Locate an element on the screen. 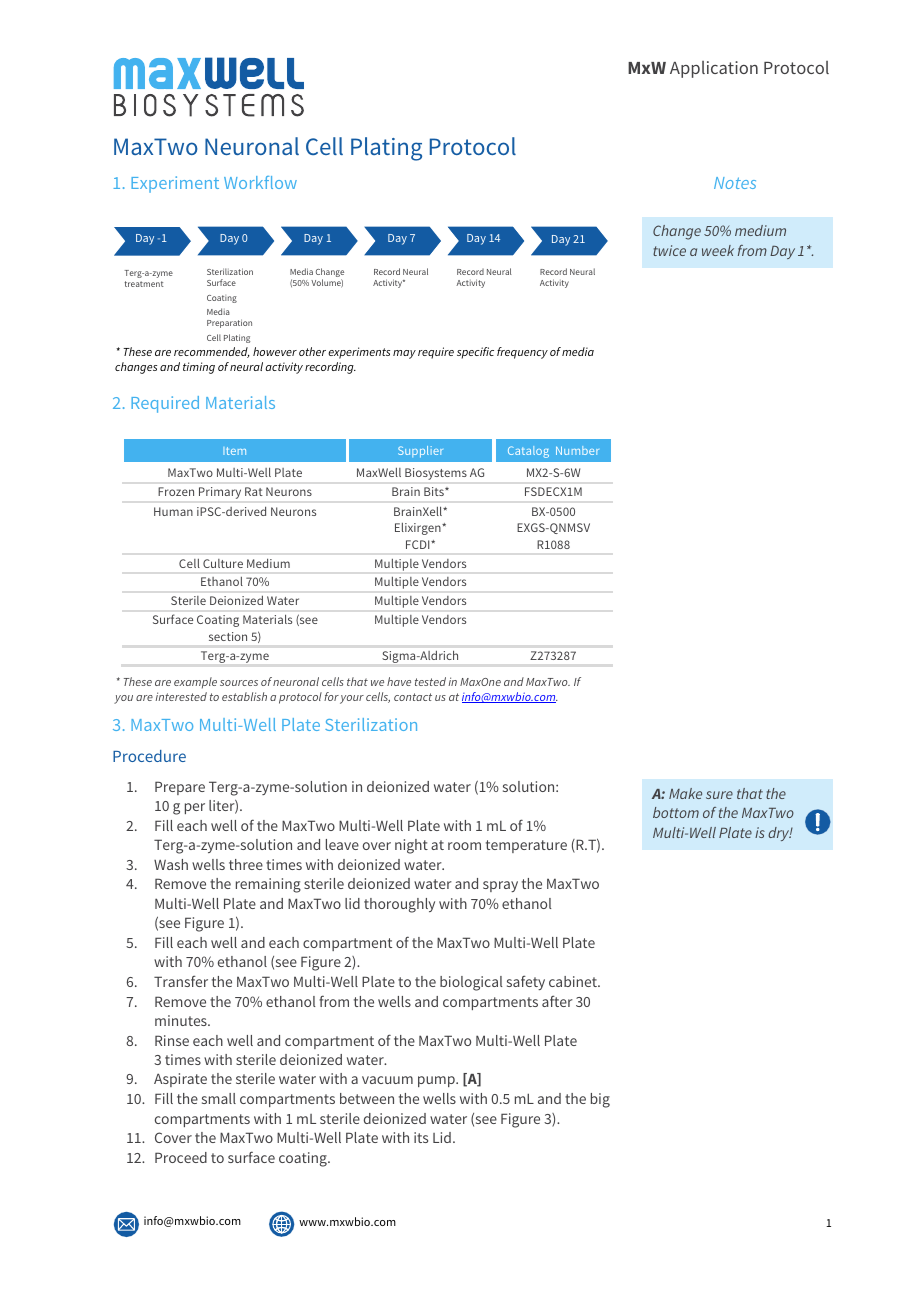 This screenshot has width=924, height=1308. room is located at coordinates (464, 846).
